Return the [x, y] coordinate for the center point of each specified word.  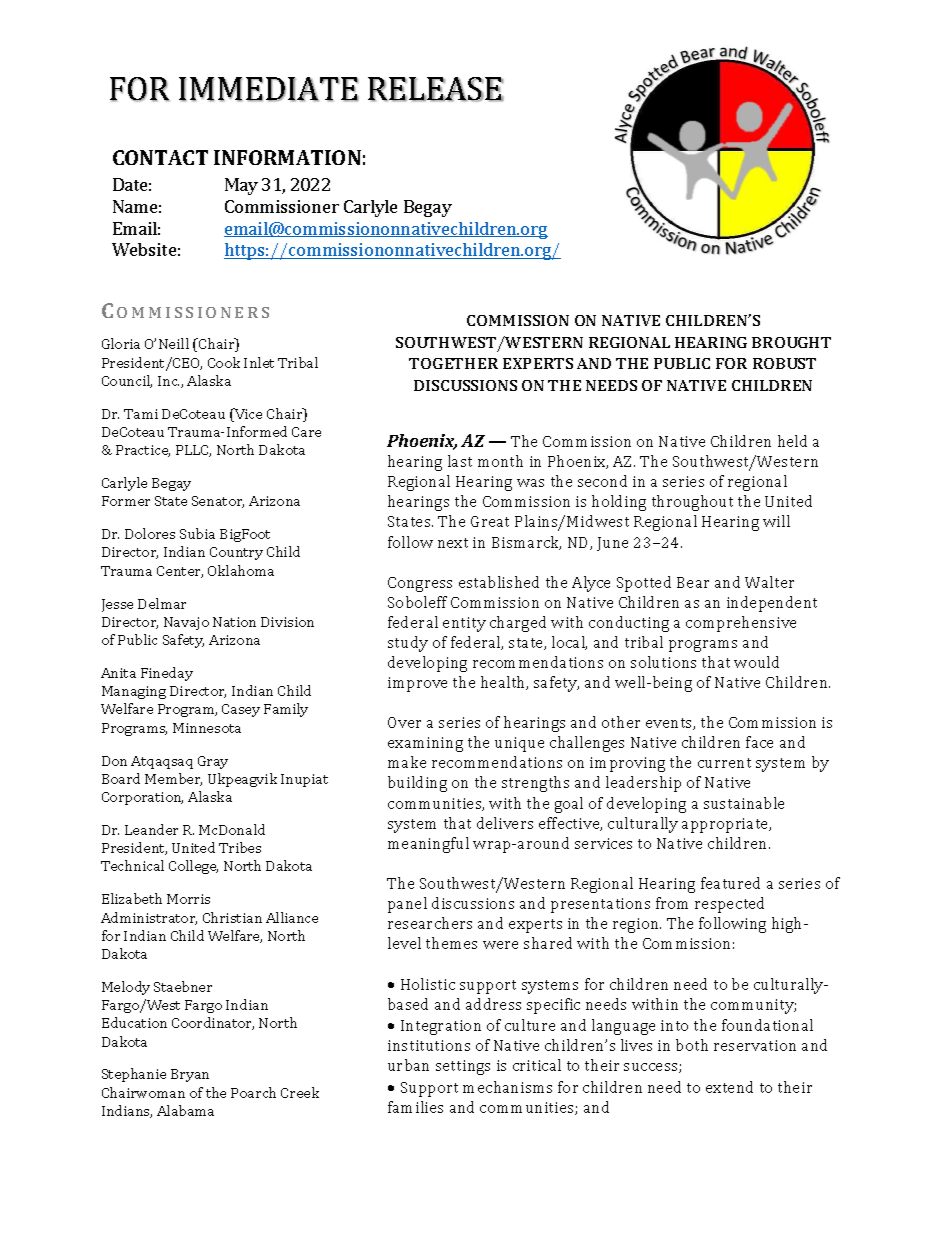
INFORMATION [287, 157]
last [460, 461]
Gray [213, 762]
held [792, 441]
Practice [143, 451]
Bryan [190, 1075]
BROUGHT [791, 342]
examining [425, 744]
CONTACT [160, 157]
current [724, 763]
